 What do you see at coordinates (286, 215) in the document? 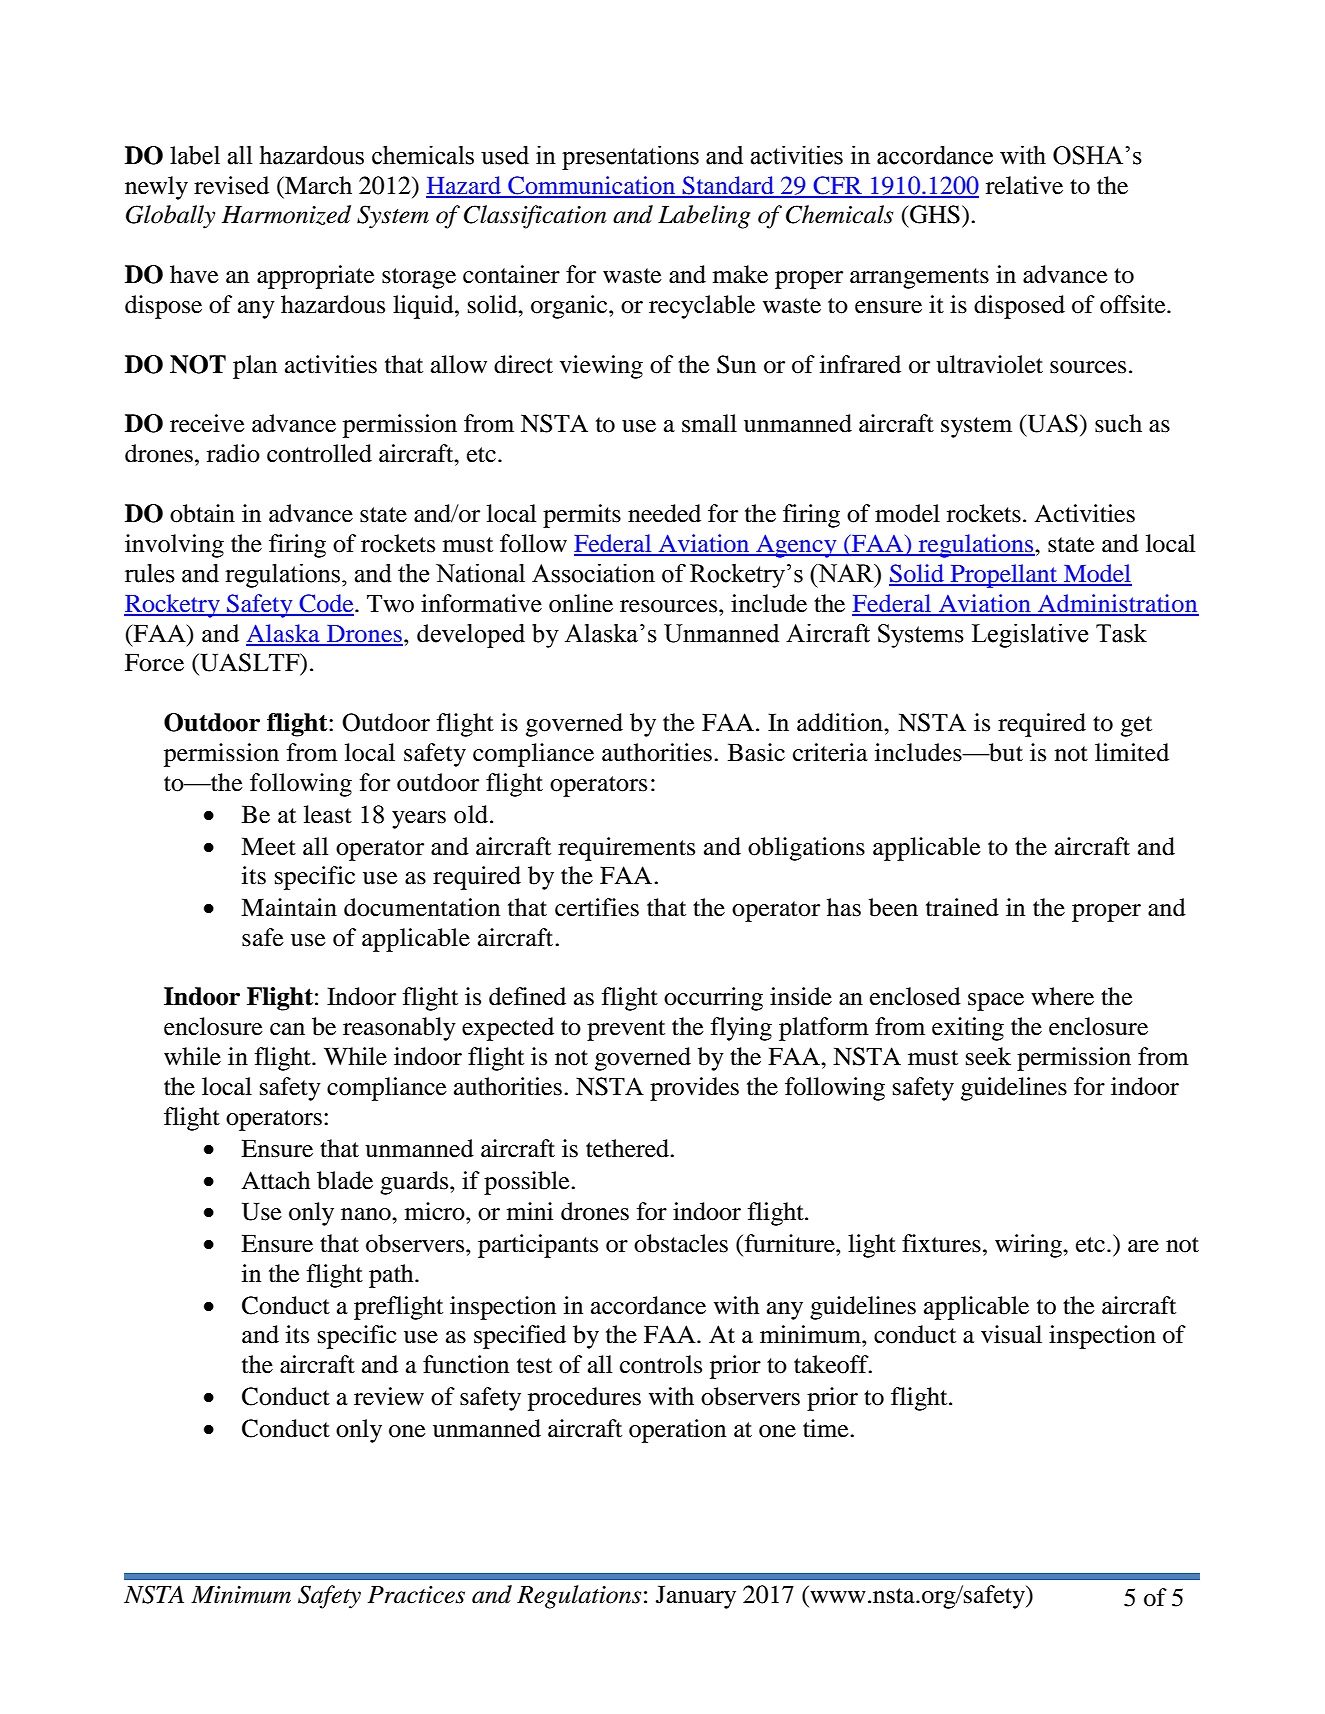
I see `Harmonized` at bounding box center [286, 215].
